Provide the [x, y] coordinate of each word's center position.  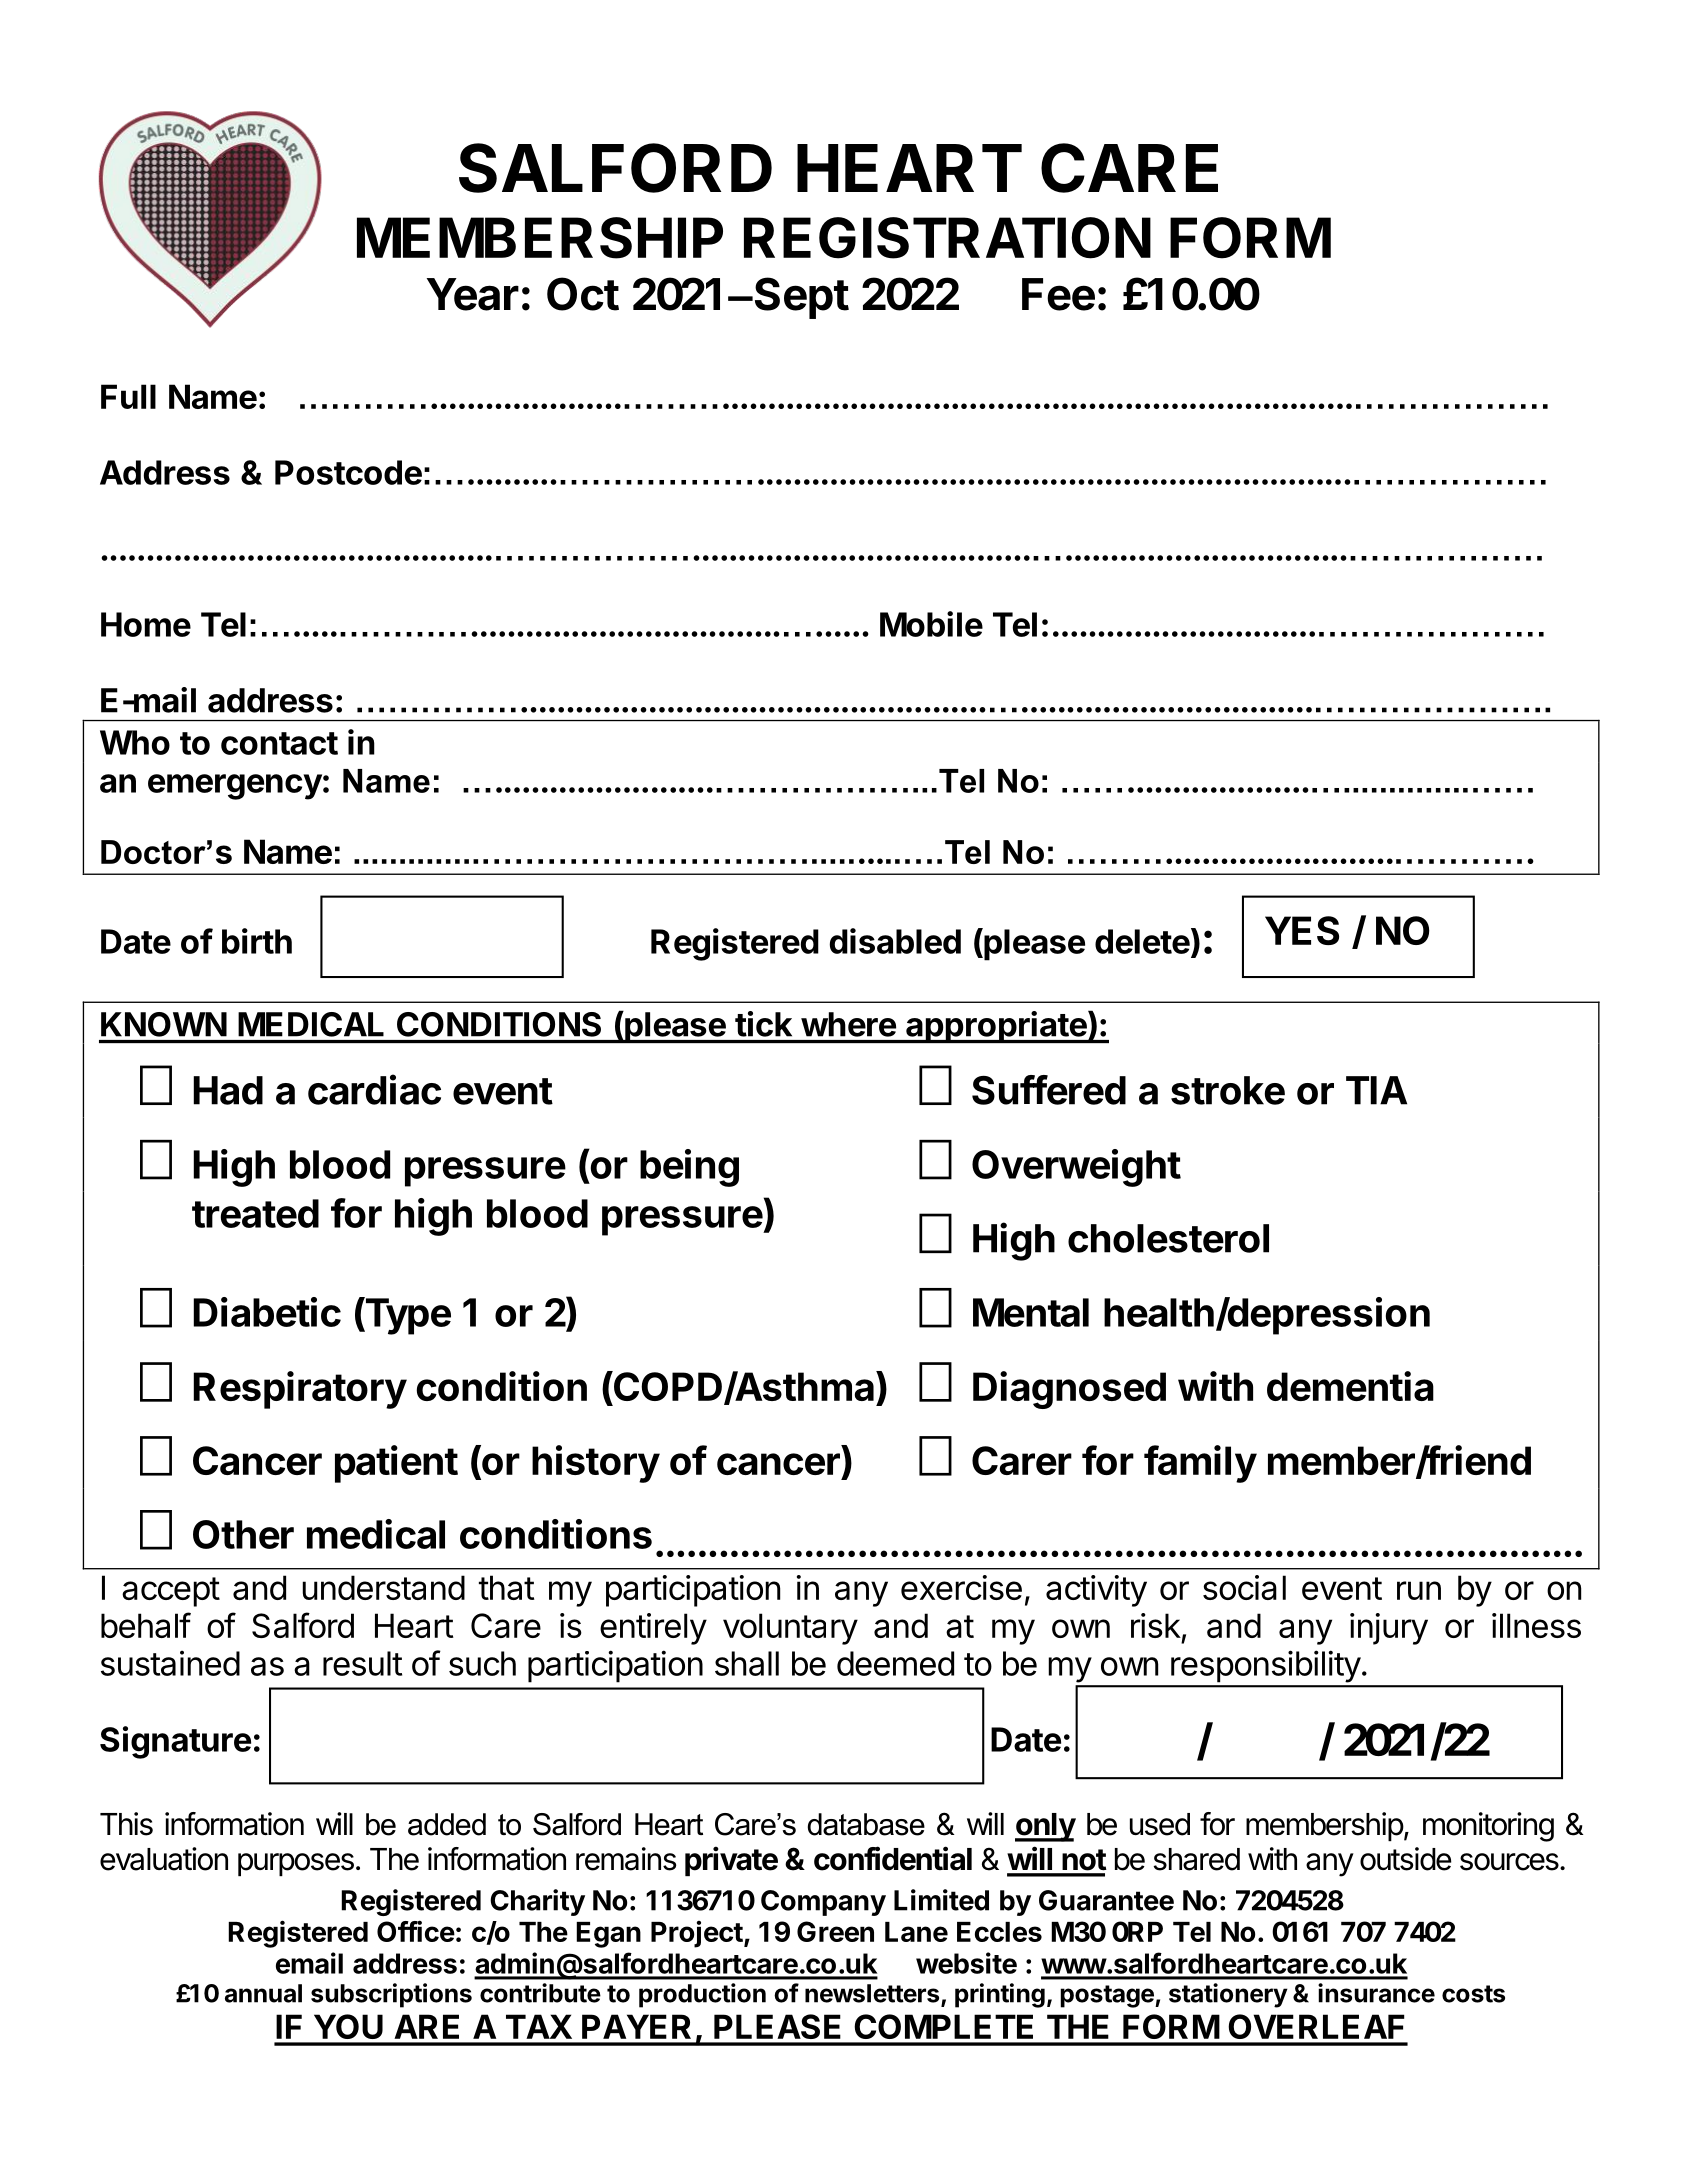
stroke [1228, 1090]
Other [243, 1534]
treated [255, 1213]
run [1419, 1590]
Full [128, 396]
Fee [1058, 294]
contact [279, 743]
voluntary [790, 1629]
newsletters [873, 1994]
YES [1302, 930]
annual [263, 1993]
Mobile [931, 624]
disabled [895, 941]
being [689, 1168]
